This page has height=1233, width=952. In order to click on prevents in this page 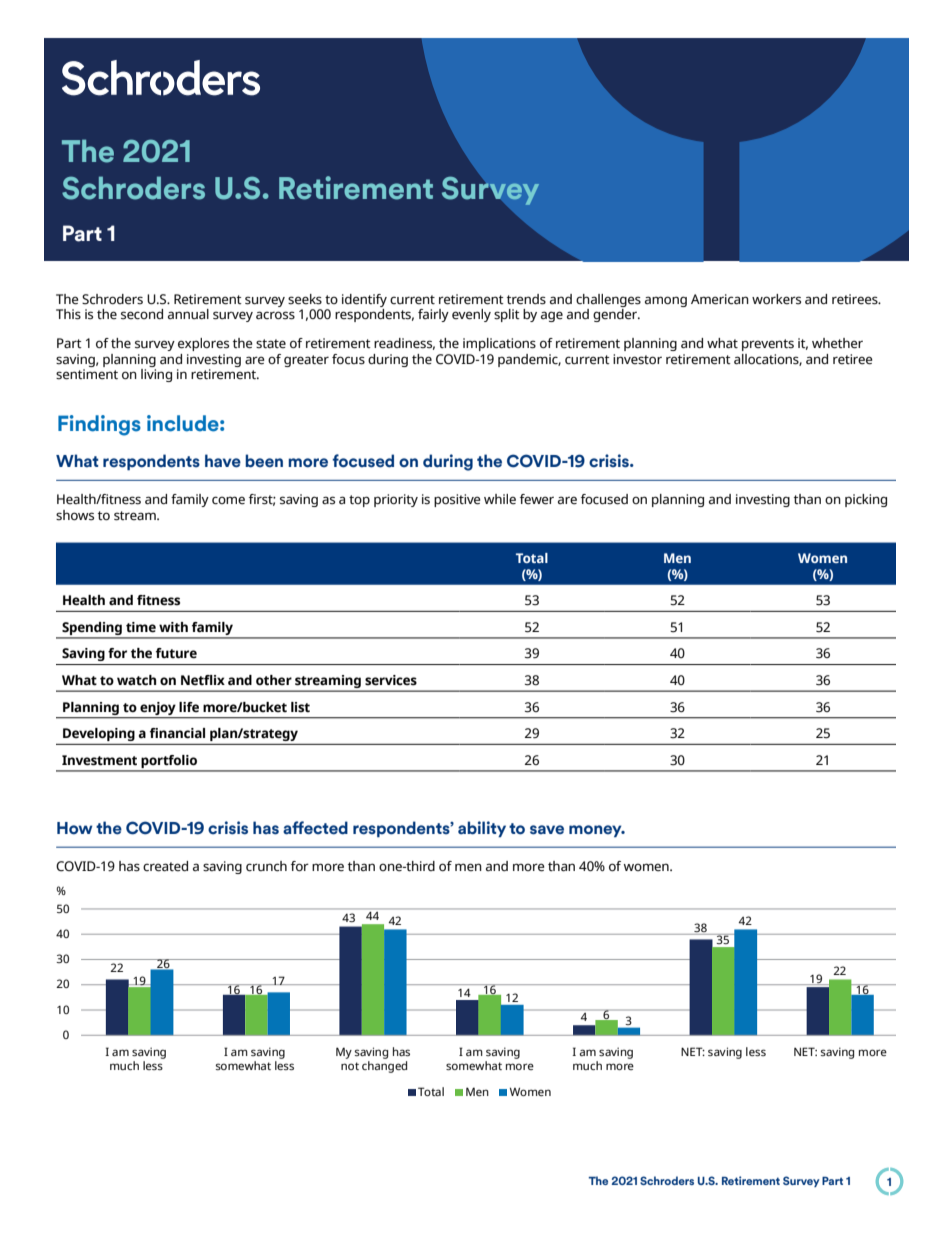, I will do `click(768, 345)`.
